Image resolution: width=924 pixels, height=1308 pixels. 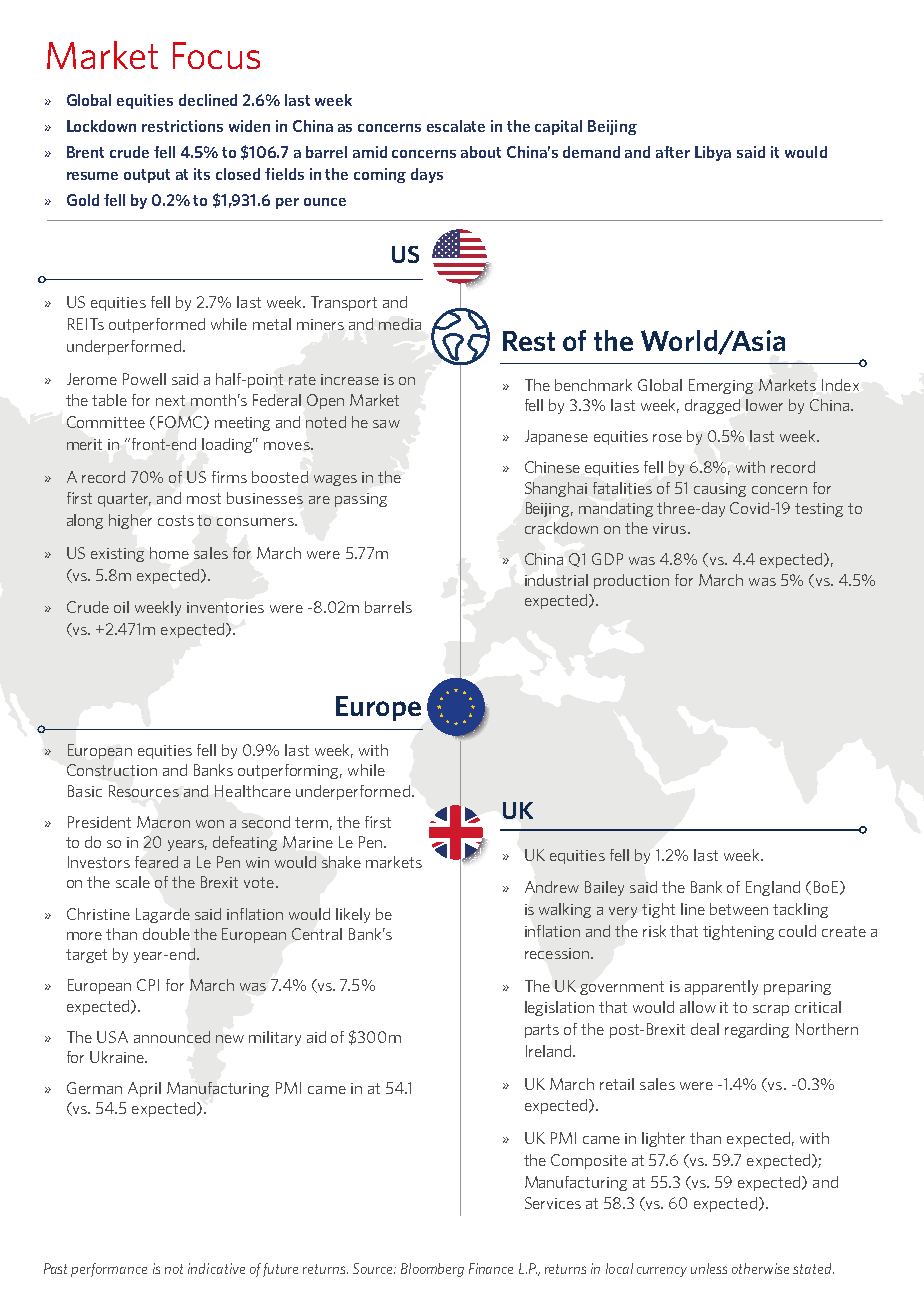 I want to click on performance, so click(x=109, y=1270).
